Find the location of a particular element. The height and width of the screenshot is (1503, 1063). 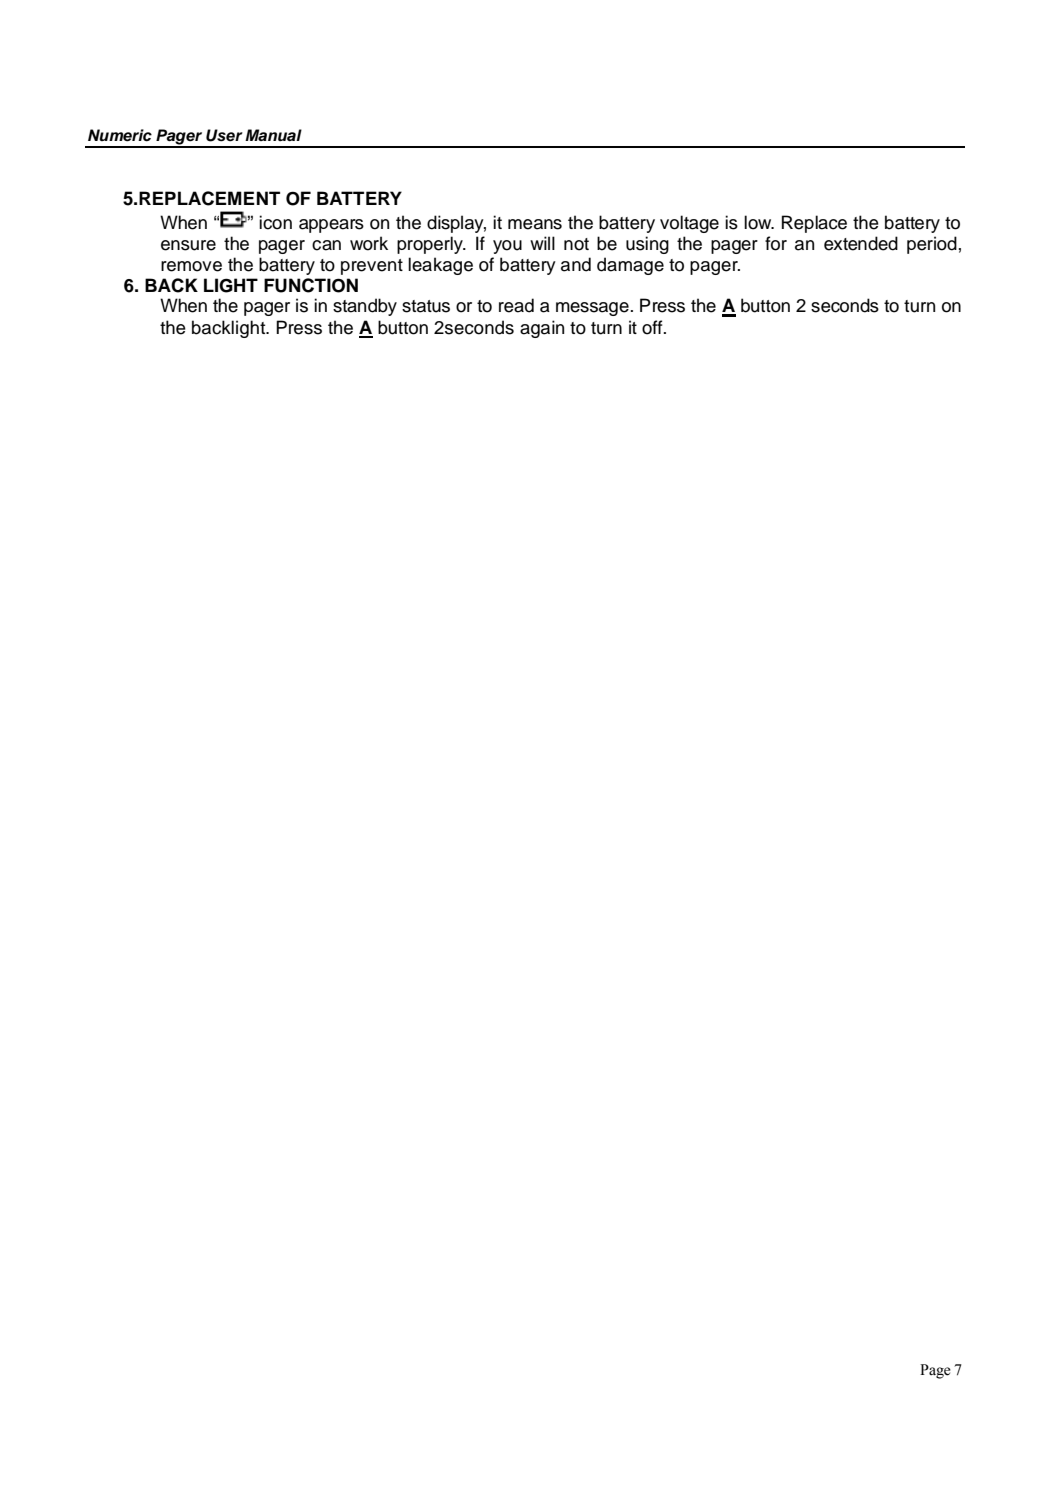

again is located at coordinates (542, 329).
